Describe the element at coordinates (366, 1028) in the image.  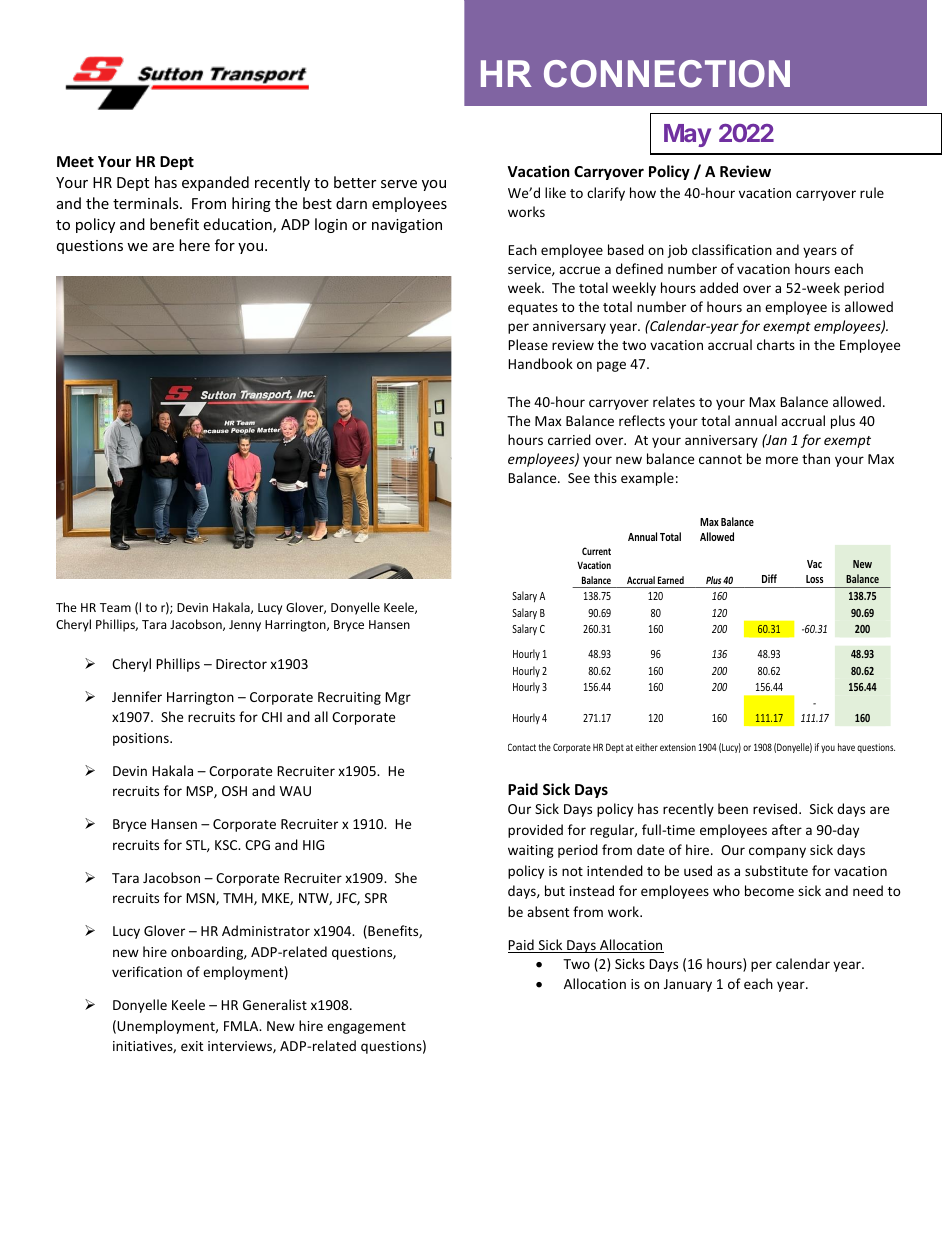
I see `engagement` at that location.
